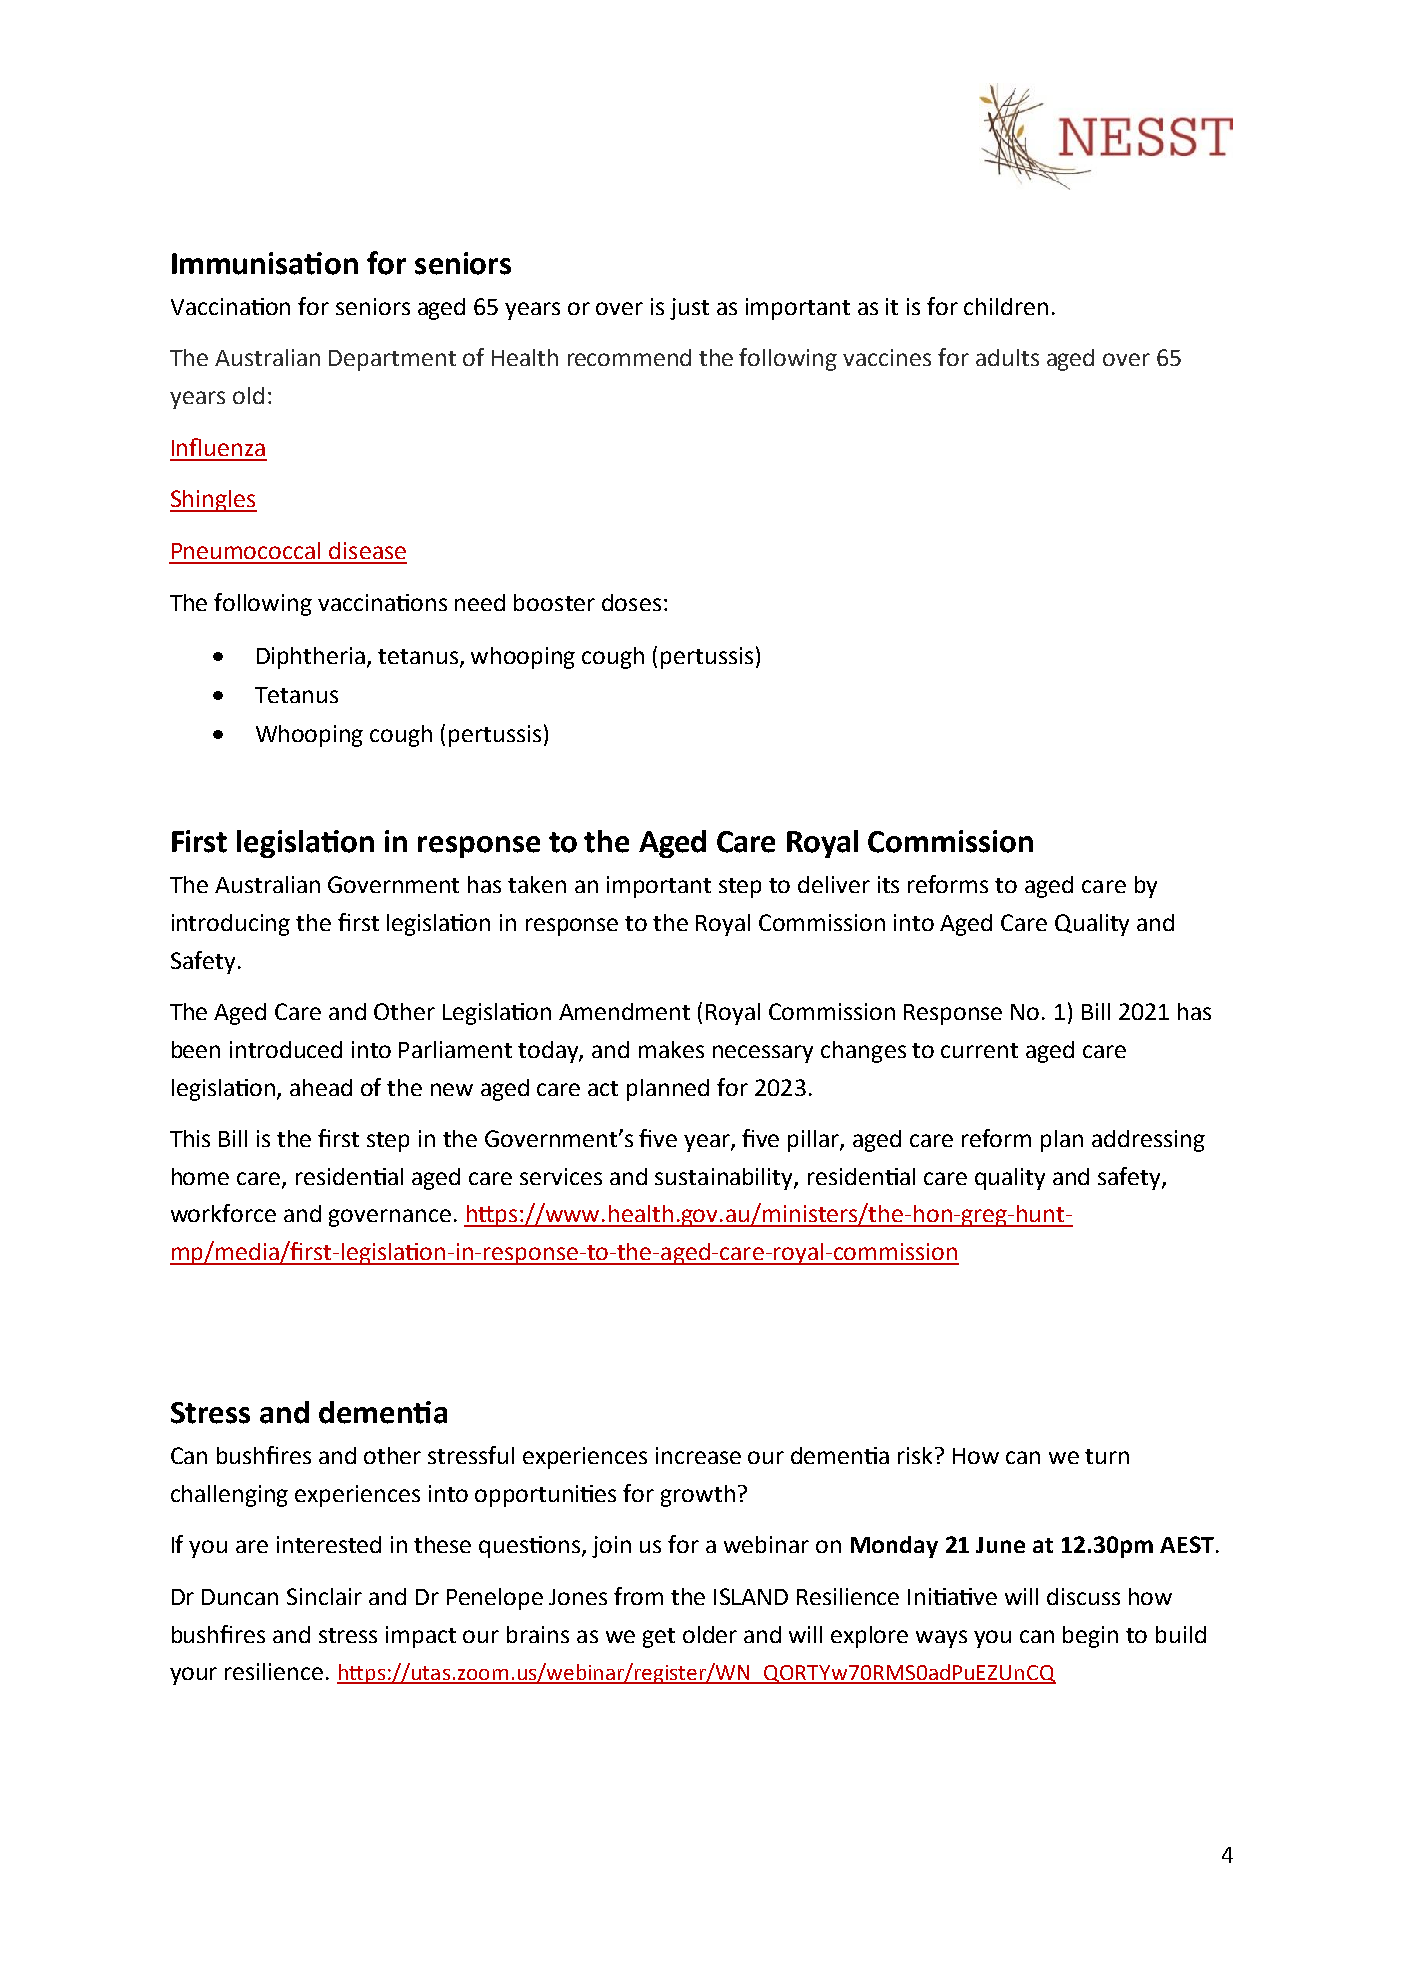 This screenshot has height=1985, width=1404. What do you see at coordinates (624, 1011) in the screenshot?
I see `Amendment` at bounding box center [624, 1011].
